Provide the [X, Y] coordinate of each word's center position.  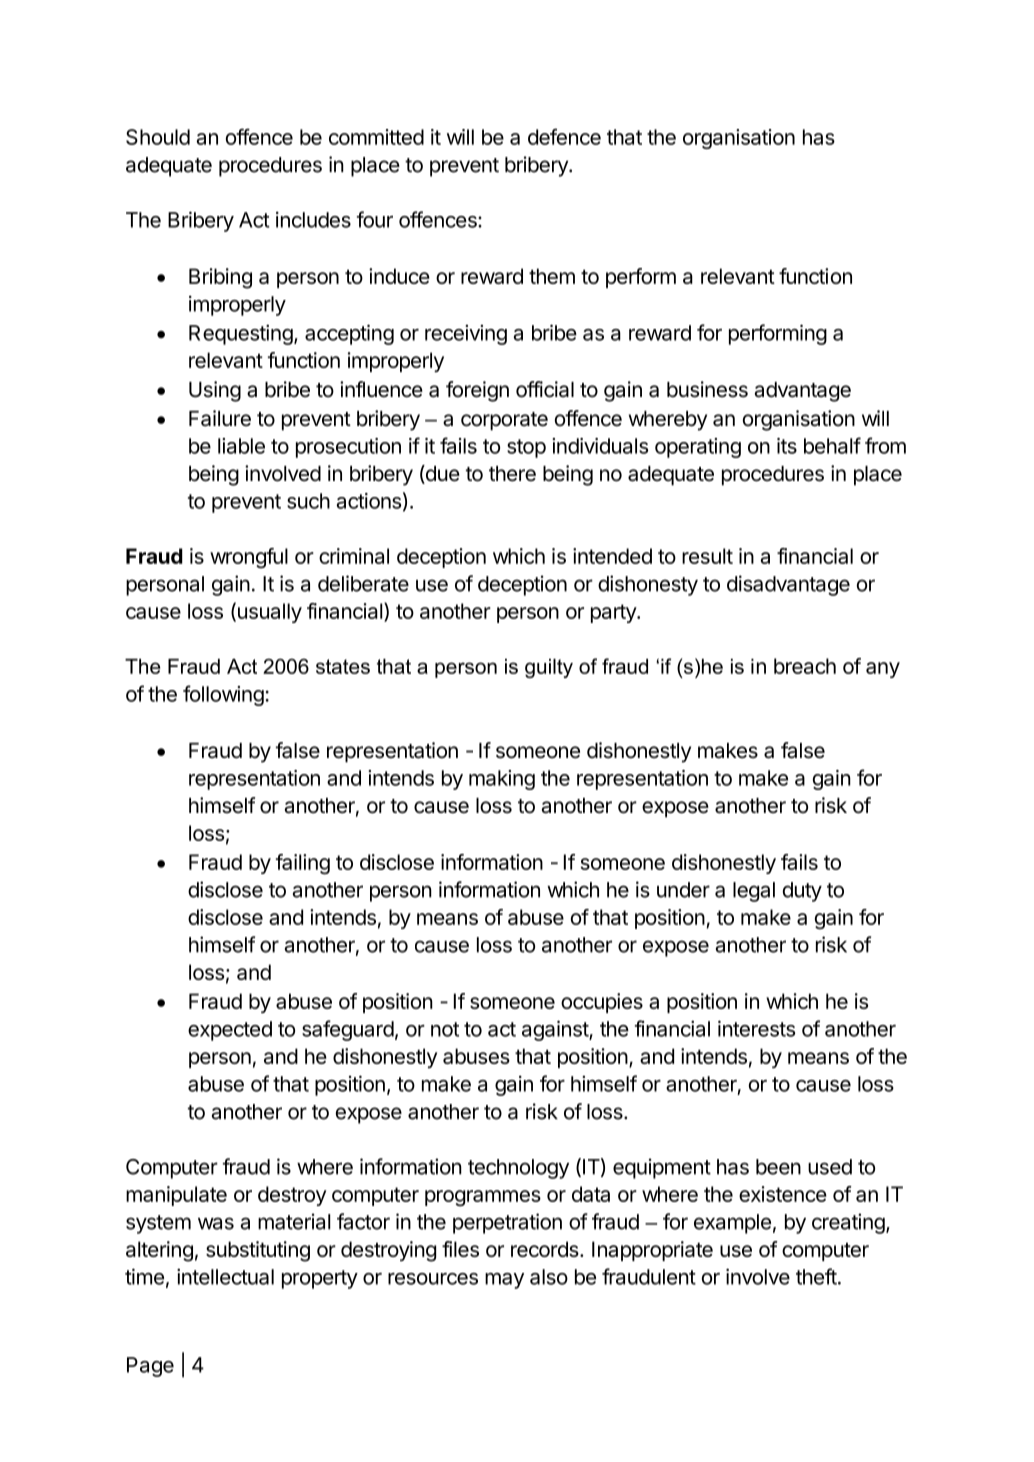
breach [805, 666]
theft [816, 1276]
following [223, 695]
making [502, 780]
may [504, 1281]
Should [158, 137]
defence [564, 136]
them [552, 276]
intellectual [225, 1276]
